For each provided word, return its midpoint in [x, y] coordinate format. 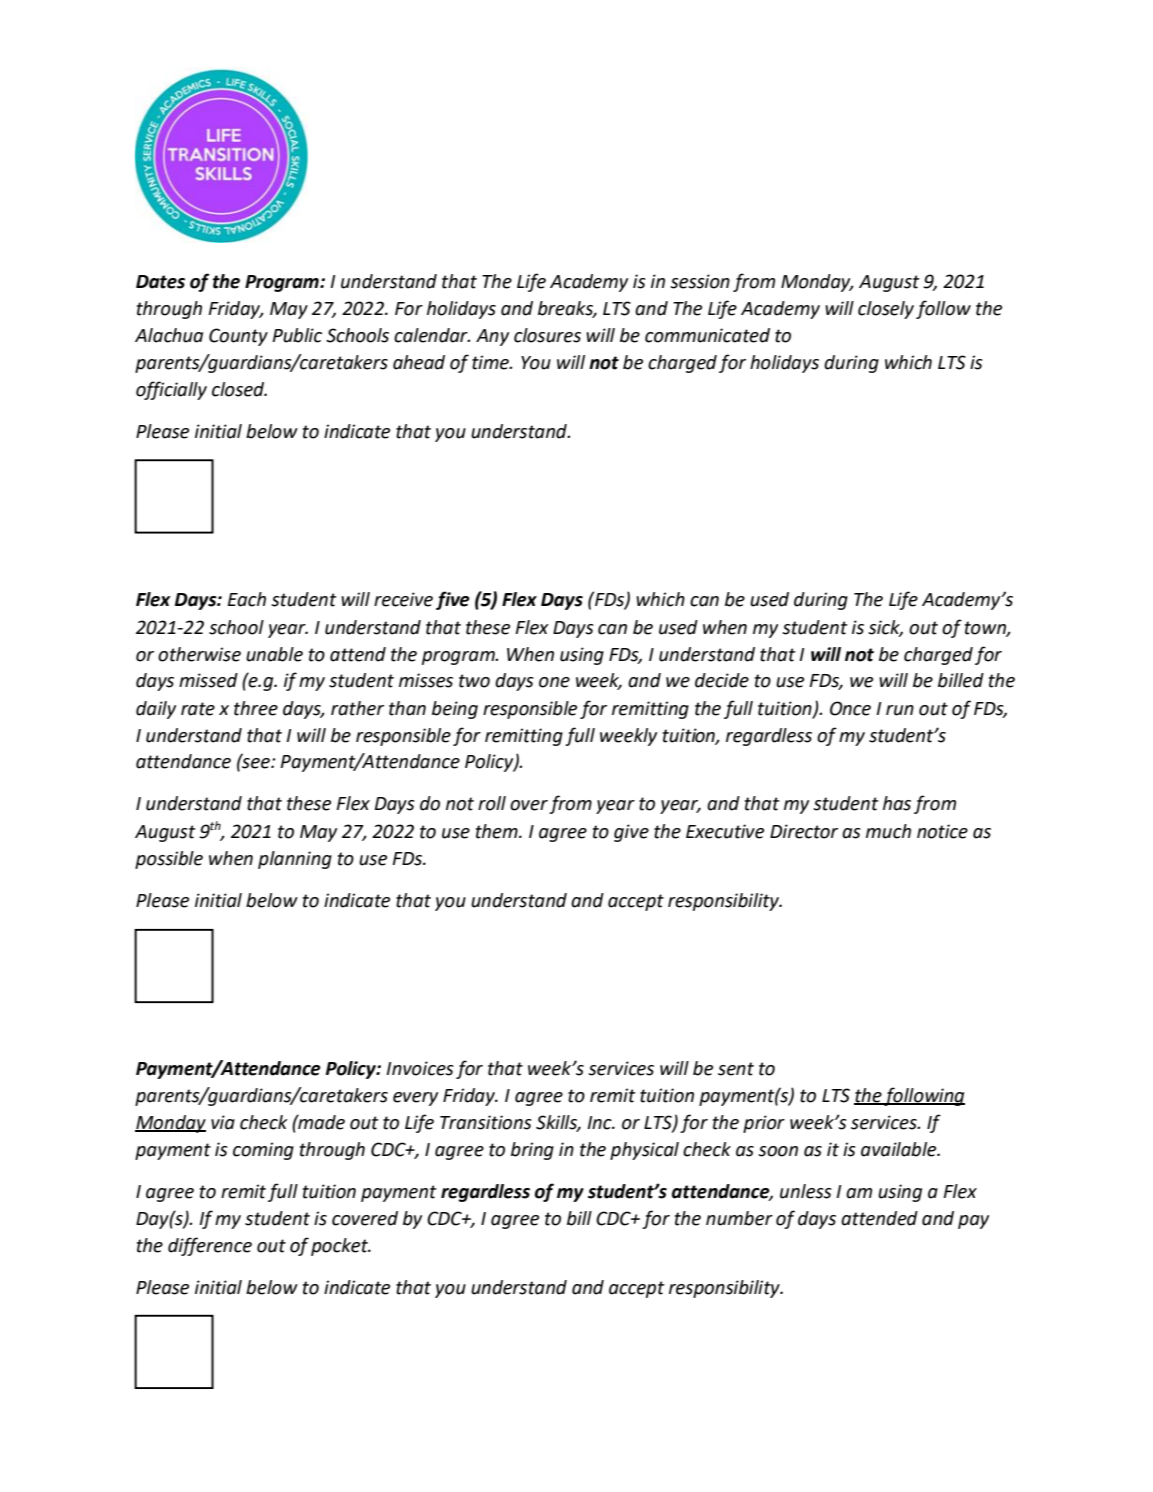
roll [492, 803]
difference [210, 1246]
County [238, 337]
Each [247, 599]
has [897, 803]
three [256, 708]
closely [886, 310]
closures [547, 335]
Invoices [420, 1068]
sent [736, 1069]
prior [764, 1124]
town [986, 628]
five [453, 600]
